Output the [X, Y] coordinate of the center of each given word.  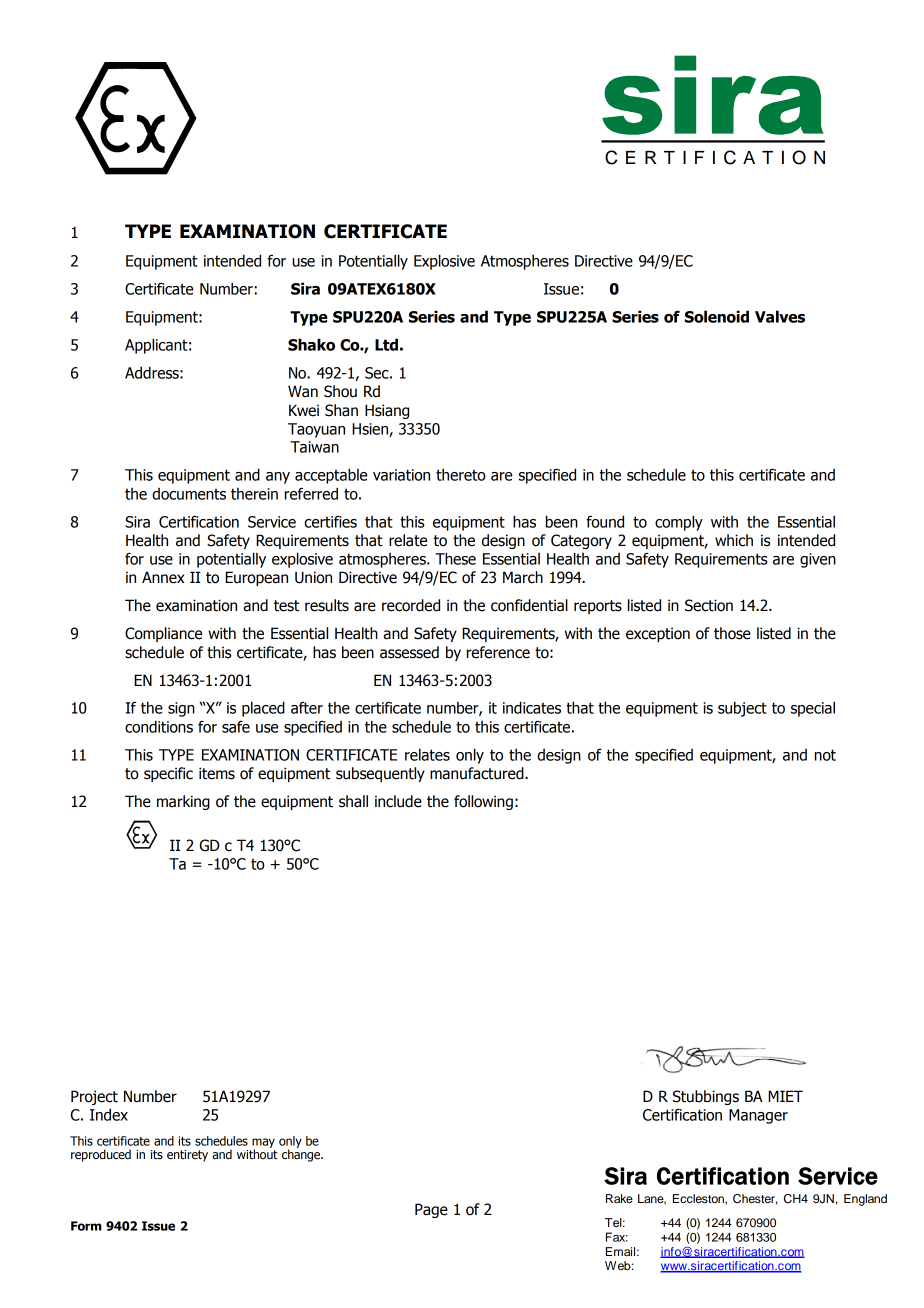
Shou [340, 391]
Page [431, 1210]
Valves [780, 316]
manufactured [478, 773]
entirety [187, 1156]
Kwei [304, 410]
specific [168, 774]
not [825, 755]
